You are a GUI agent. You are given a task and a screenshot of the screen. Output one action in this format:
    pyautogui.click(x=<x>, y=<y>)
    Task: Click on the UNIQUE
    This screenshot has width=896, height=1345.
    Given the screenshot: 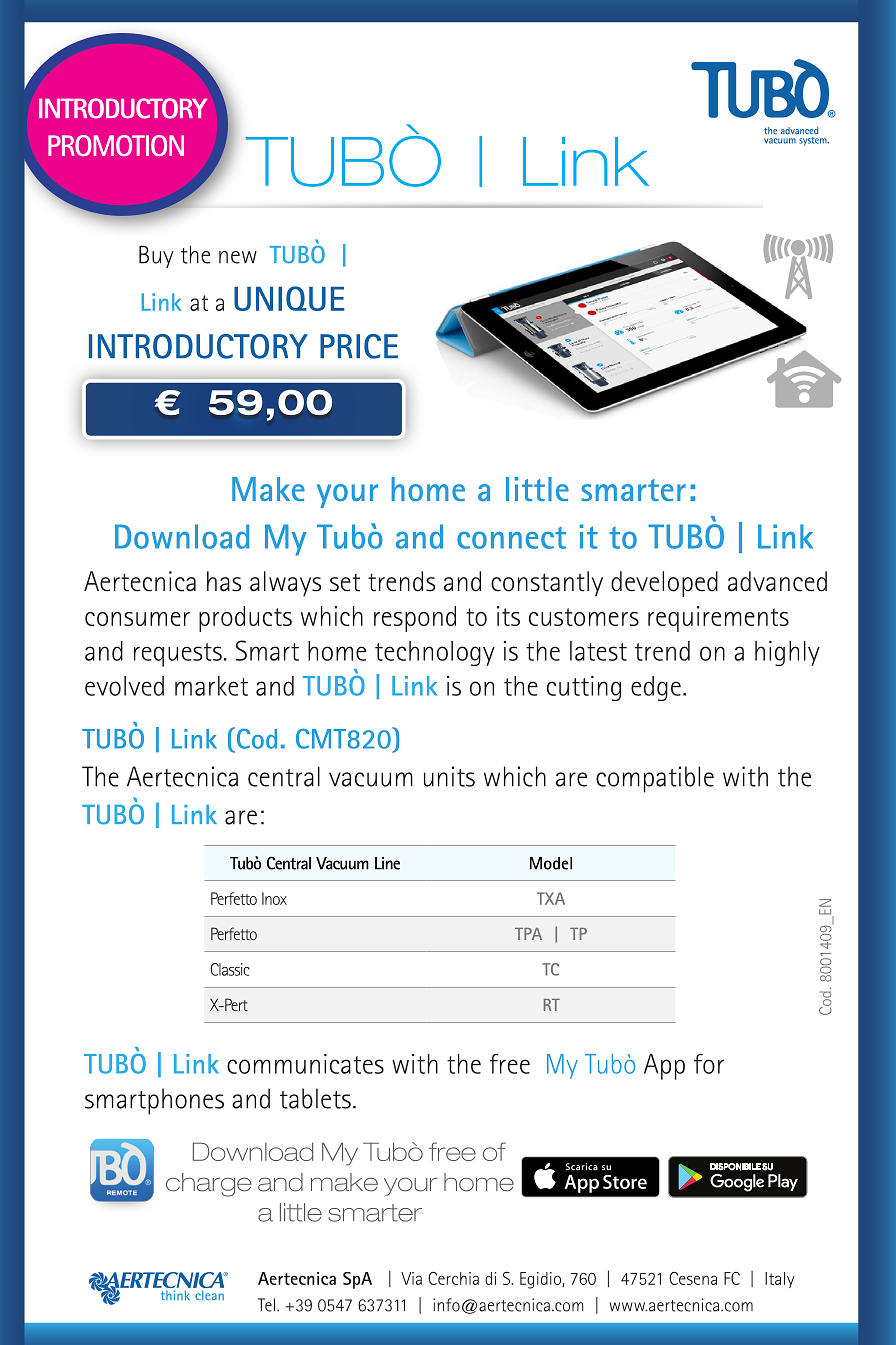 What is the action you would take?
    pyautogui.click(x=289, y=298)
